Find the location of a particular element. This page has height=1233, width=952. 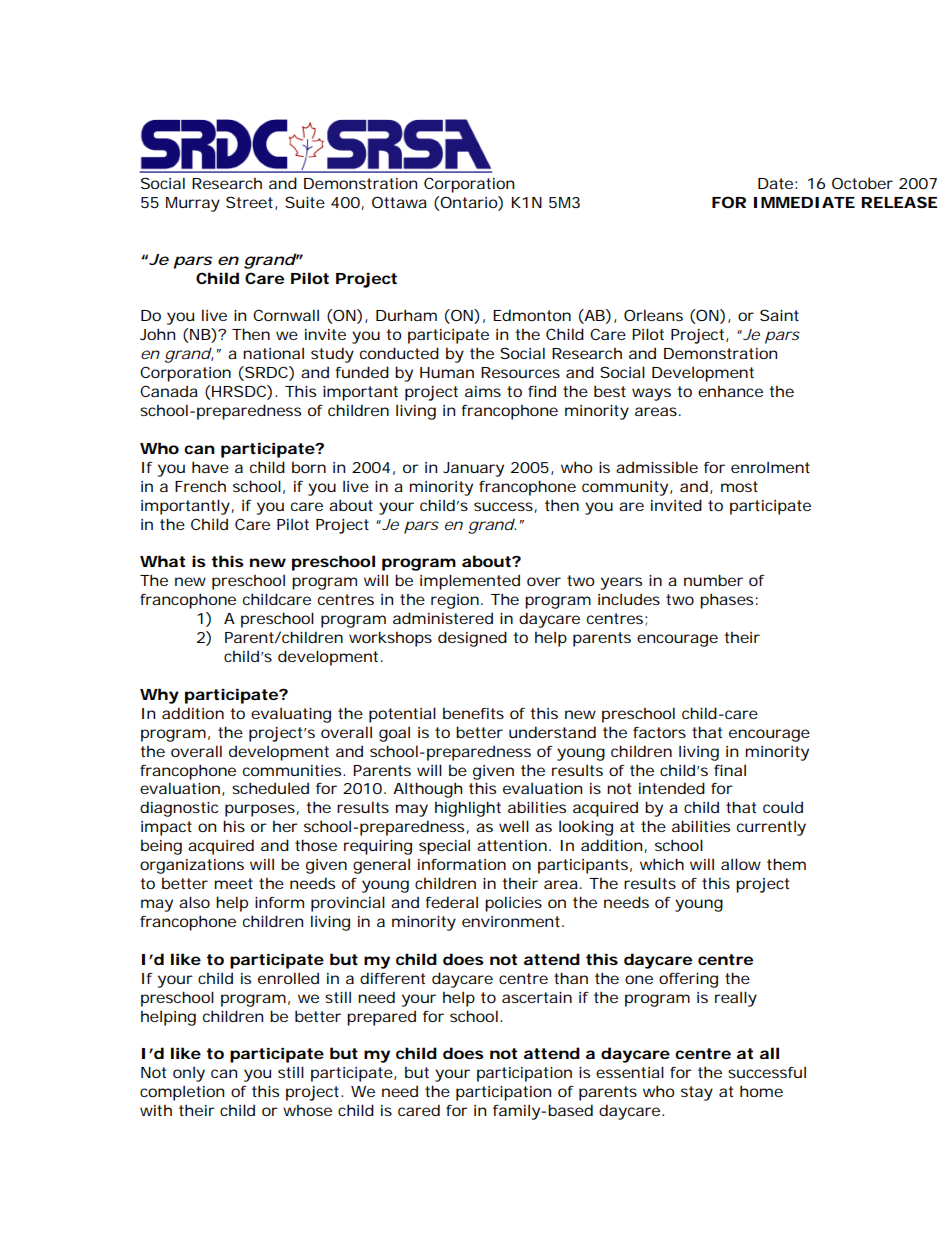

scheduled is located at coordinates (270, 788).
